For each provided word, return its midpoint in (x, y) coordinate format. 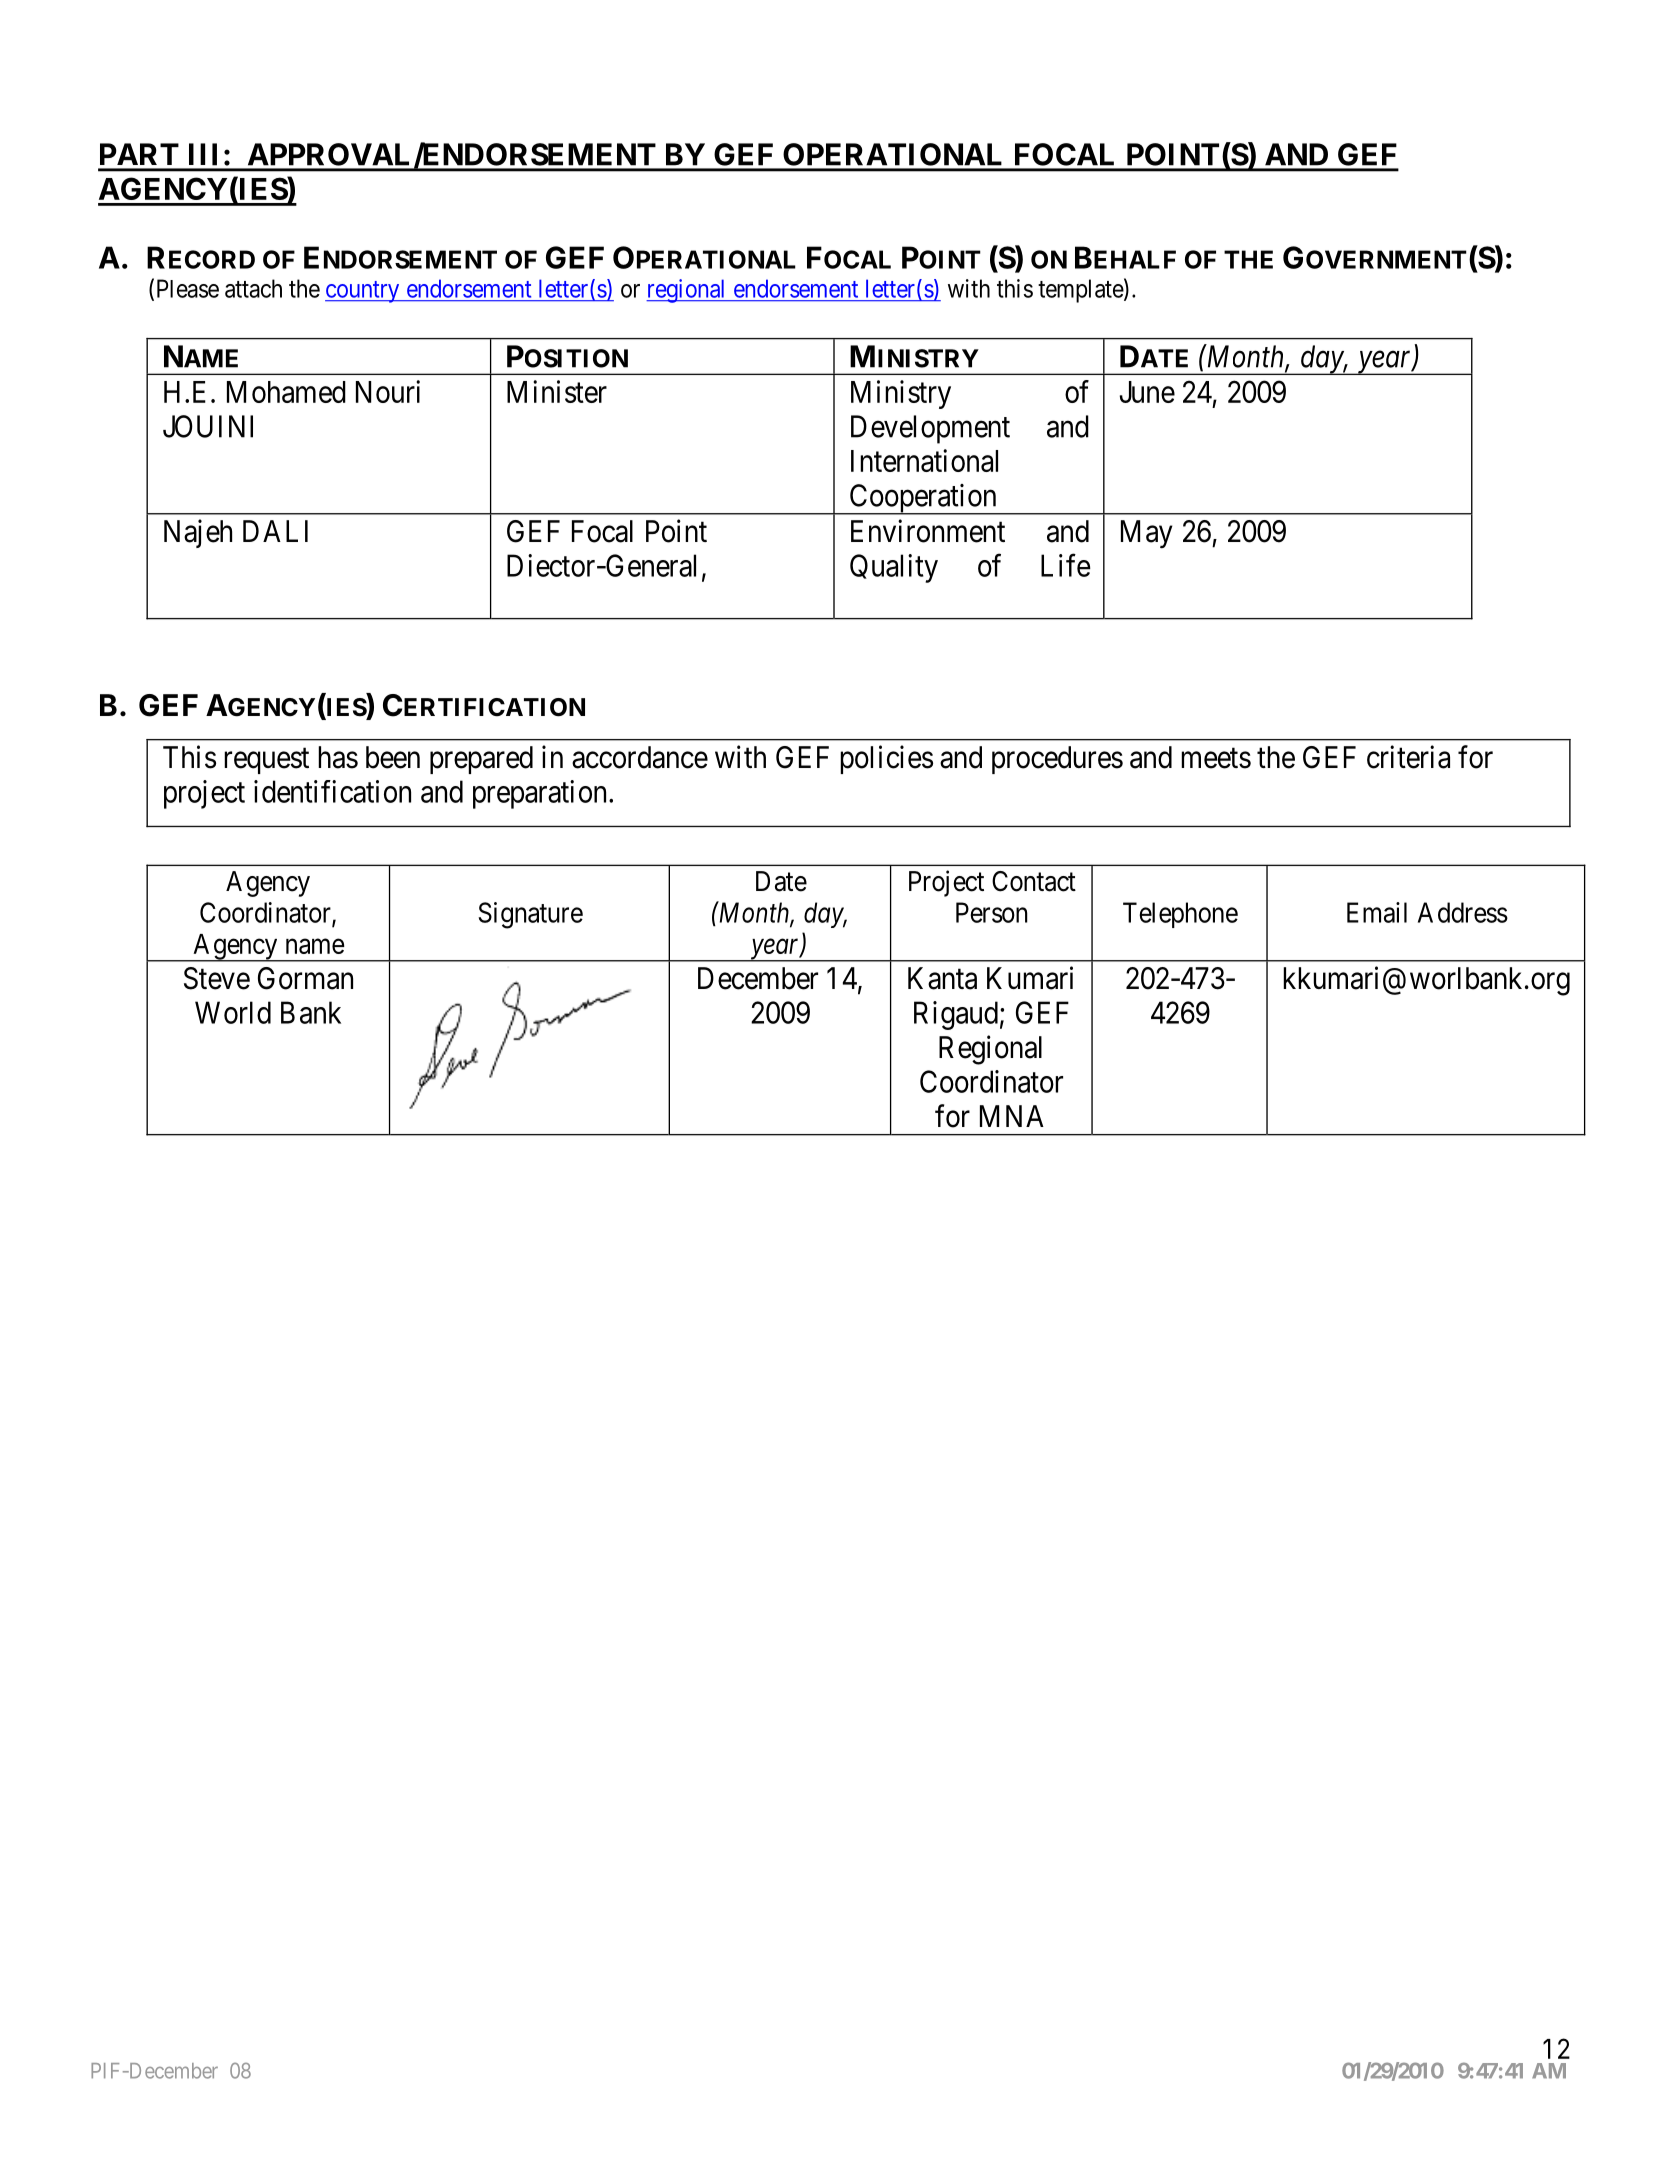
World (233, 1012)
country (363, 292)
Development (930, 429)
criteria (1408, 757)
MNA (1012, 1116)
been (393, 757)
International (924, 460)
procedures (1057, 760)
